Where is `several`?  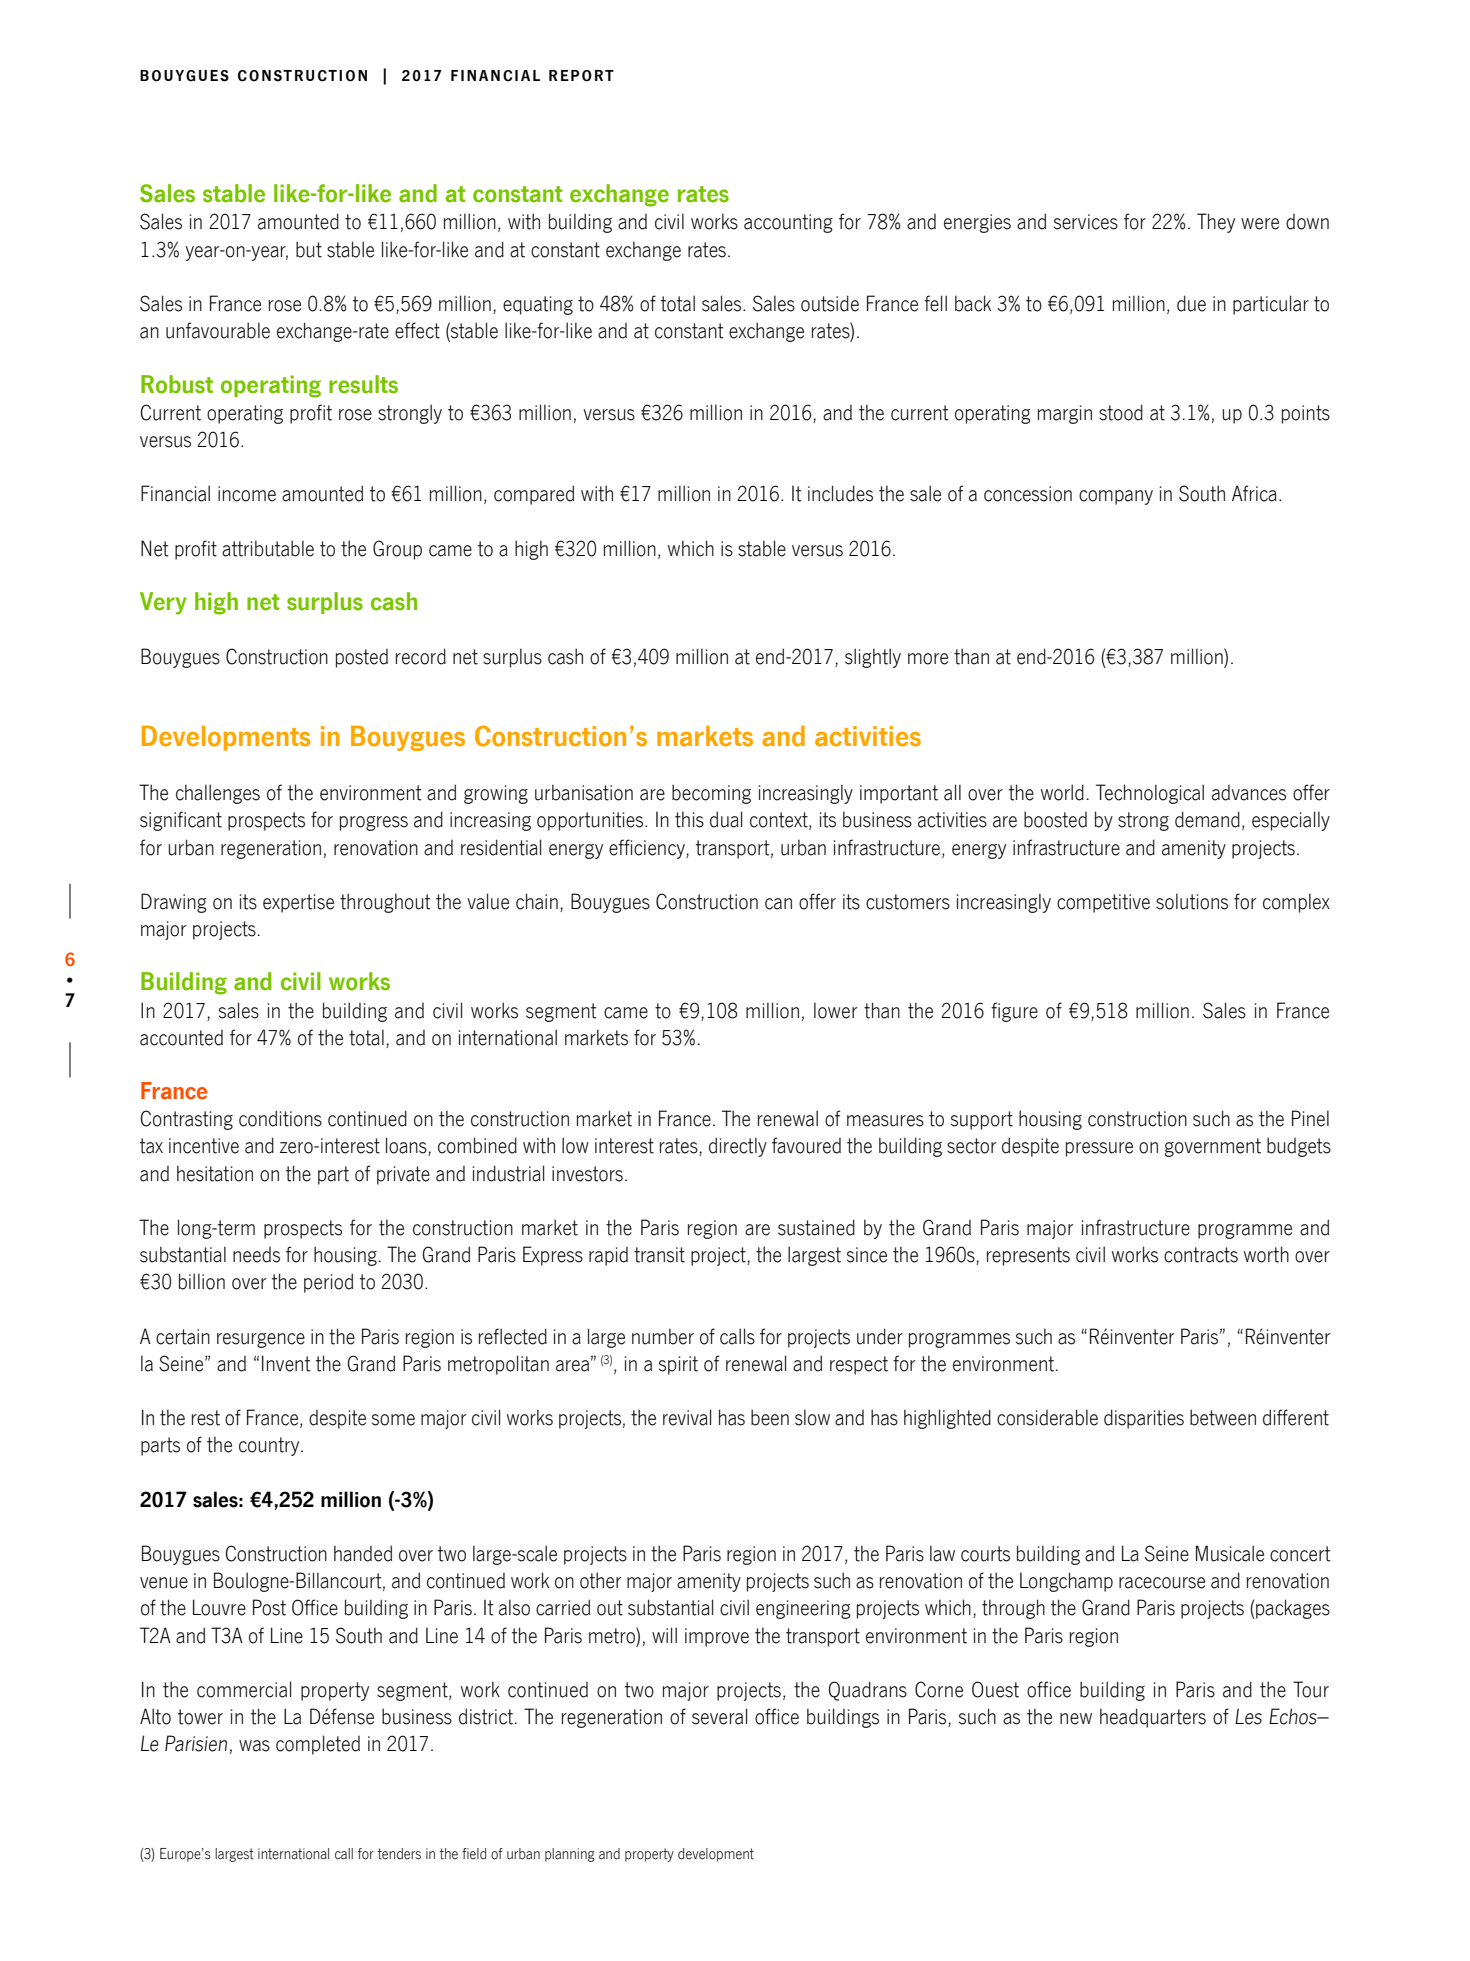
several is located at coordinates (719, 1716).
